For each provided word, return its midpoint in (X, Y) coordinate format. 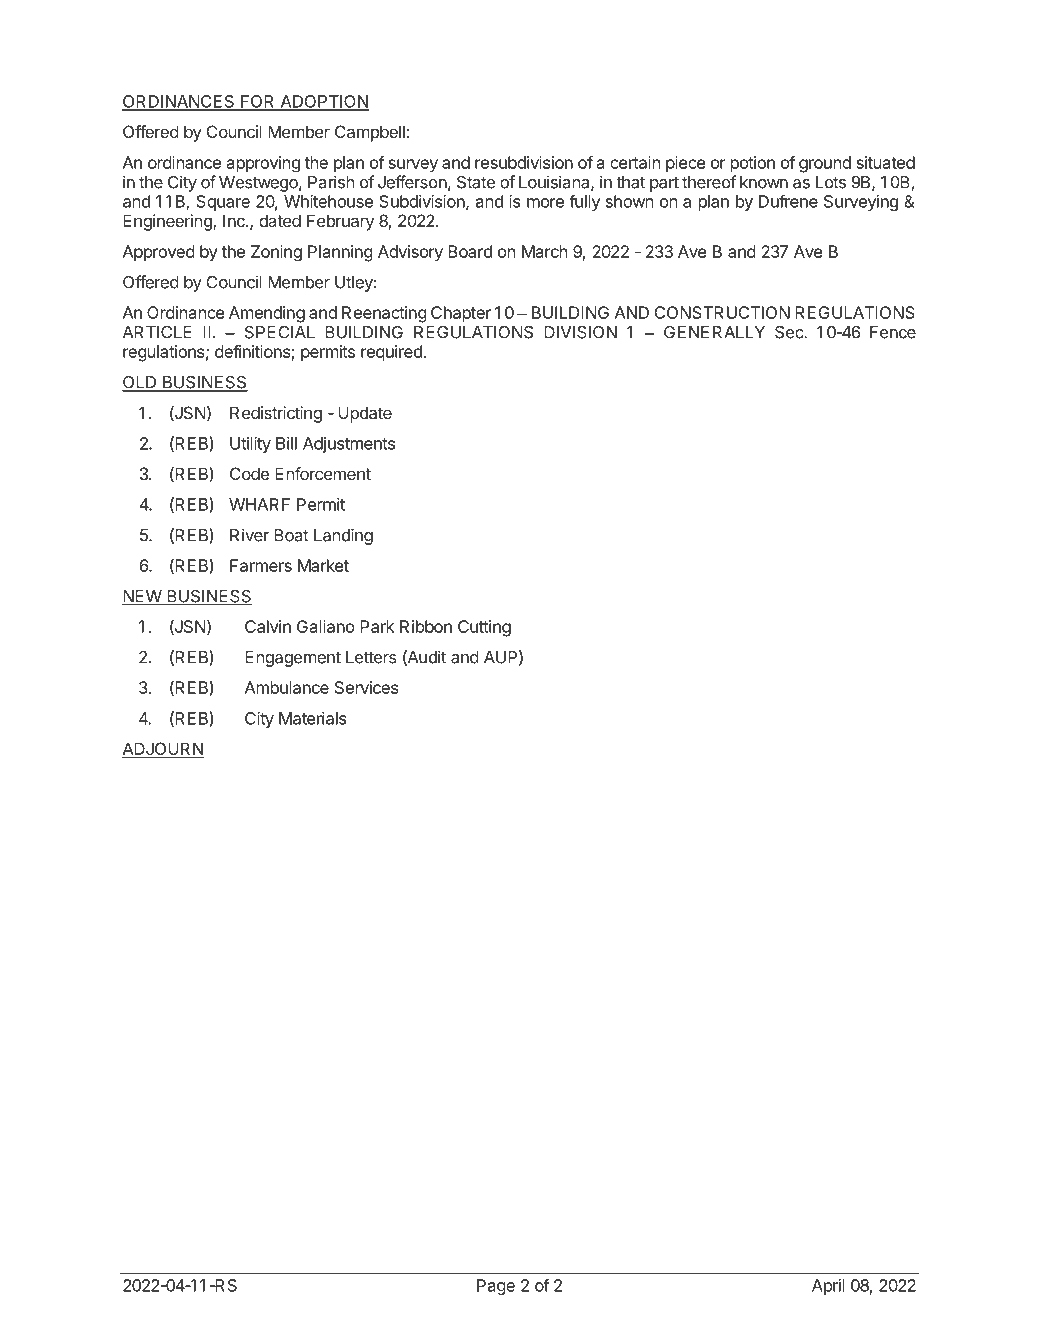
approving (263, 164)
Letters (371, 657)
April (828, 1287)
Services (367, 687)
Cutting (484, 628)
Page (496, 1287)
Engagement (293, 659)
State (476, 182)
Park (377, 626)
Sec (790, 332)
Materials (313, 718)
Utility (250, 445)
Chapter (461, 314)
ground (825, 164)
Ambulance (287, 687)
